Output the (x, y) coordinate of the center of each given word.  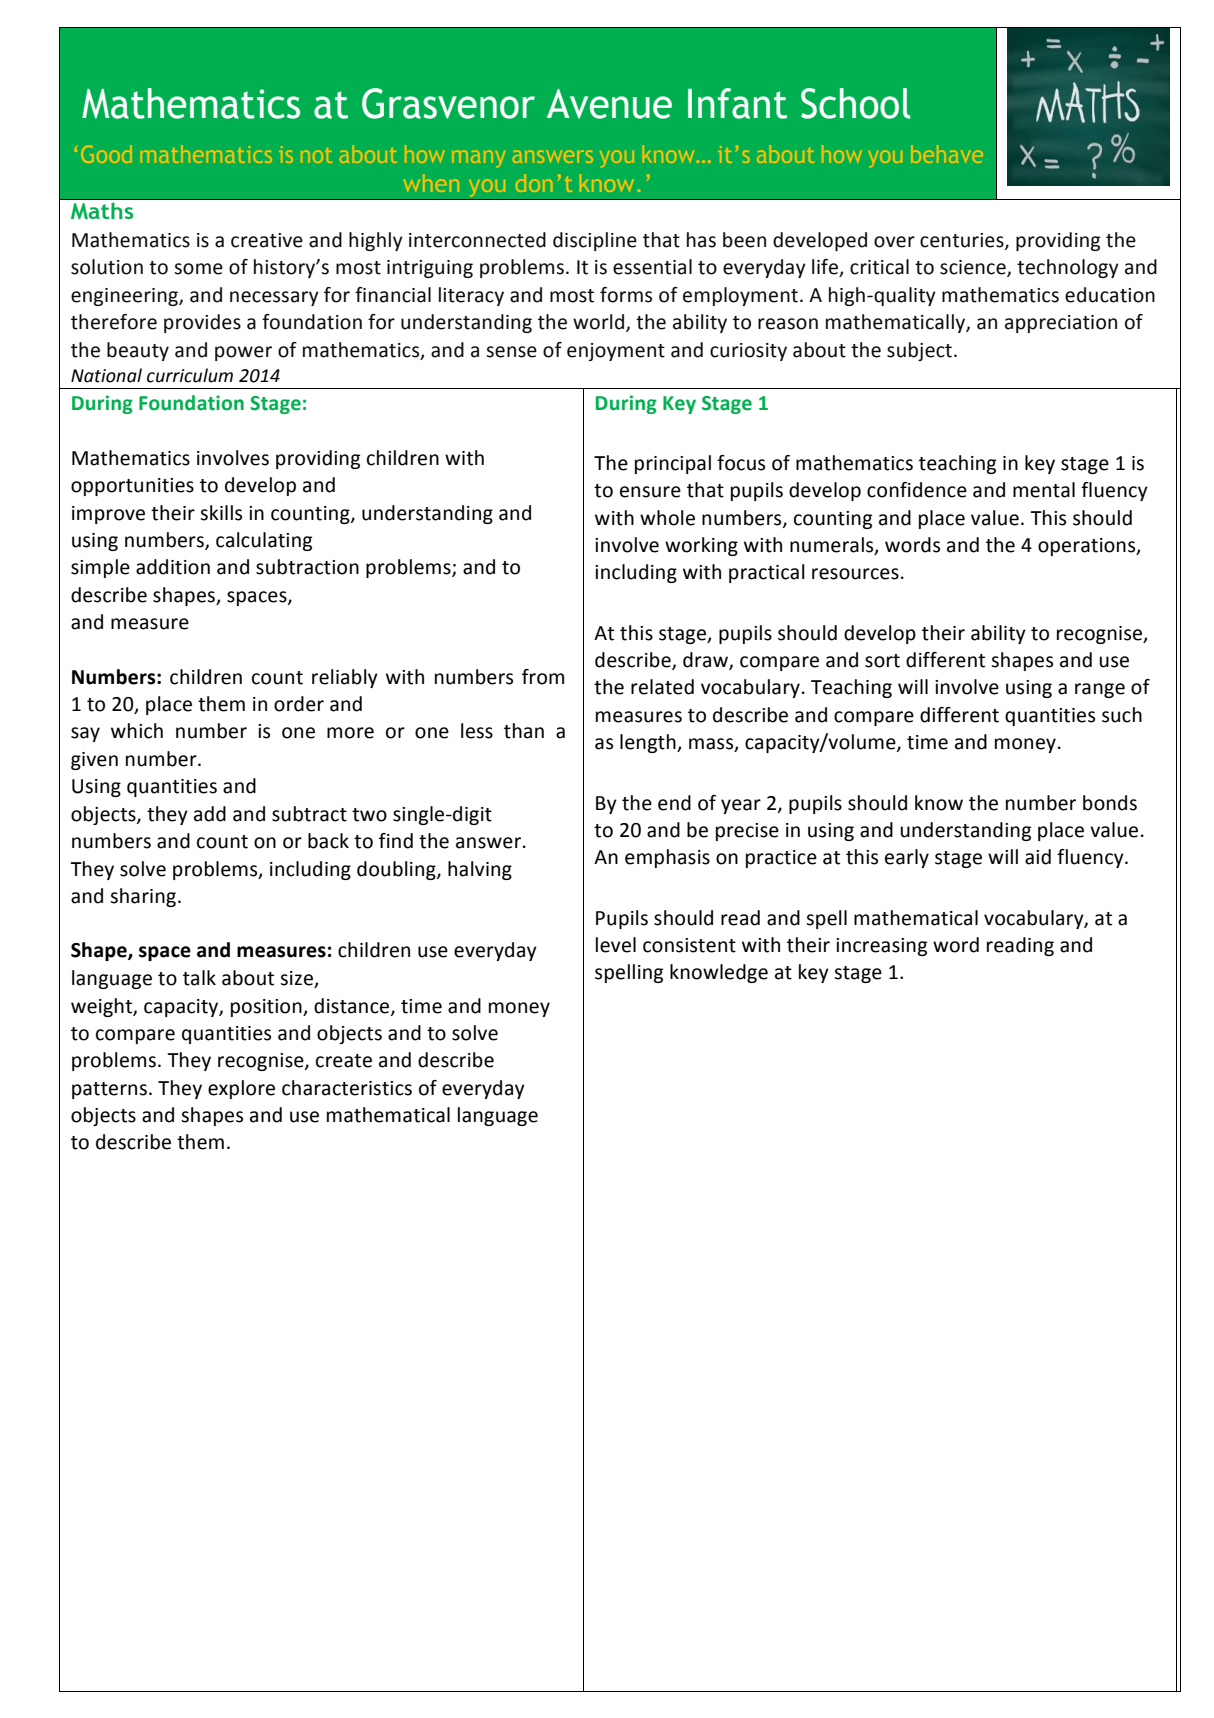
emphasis (667, 858)
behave (947, 154)
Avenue (609, 104)
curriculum (190, 375)
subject (919, 351)
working (701, 546)
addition (173, 567)
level (616, 945)
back (328, 841)
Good (106, 154)
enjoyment (616, 352)
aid (1038, 857)
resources (855, 574)
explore (241, 1089)
